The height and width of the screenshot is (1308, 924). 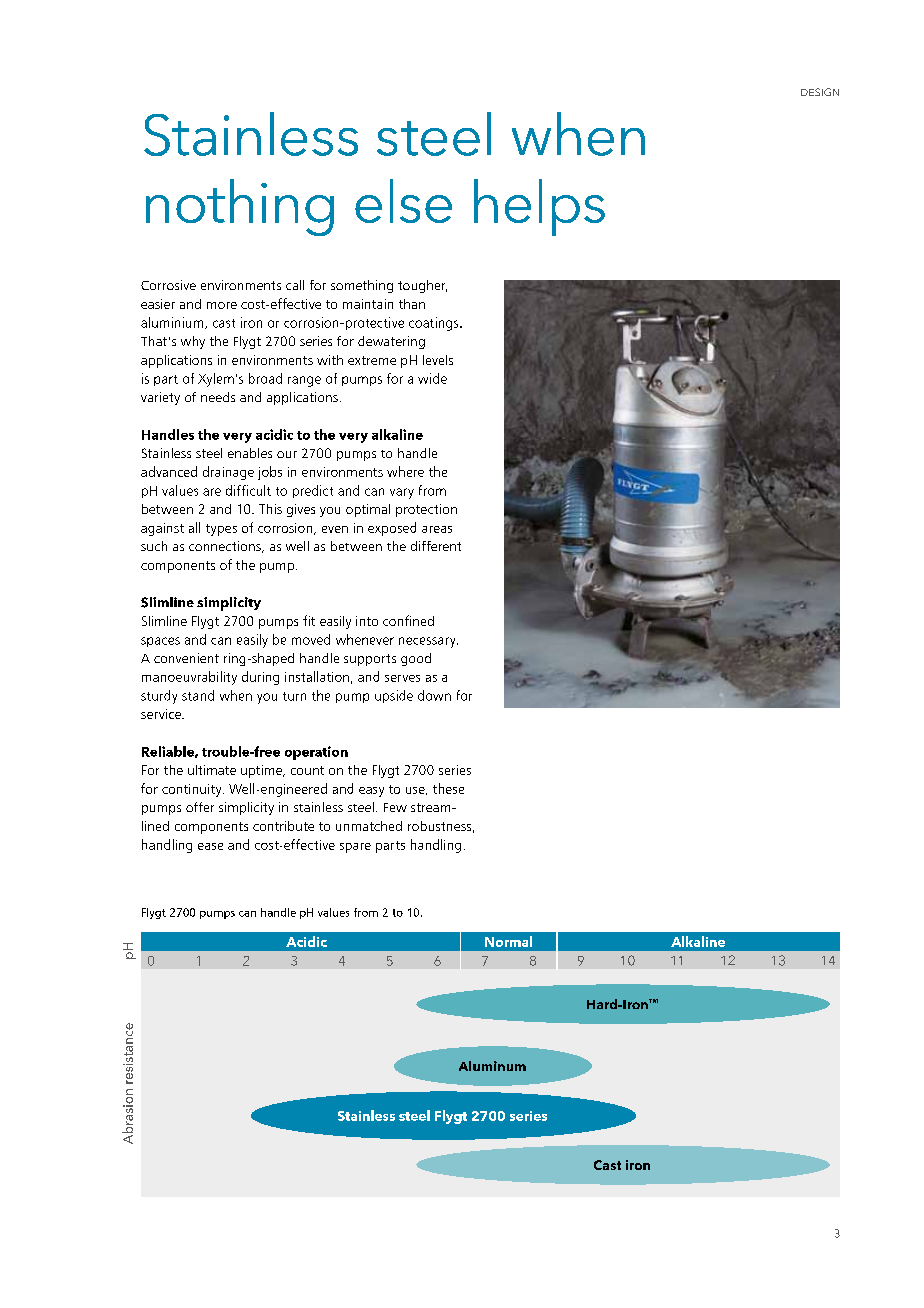 What do you see at coordinates (436, 546) in the screenshot?
I see `different` at bounding box center [436, 546].
